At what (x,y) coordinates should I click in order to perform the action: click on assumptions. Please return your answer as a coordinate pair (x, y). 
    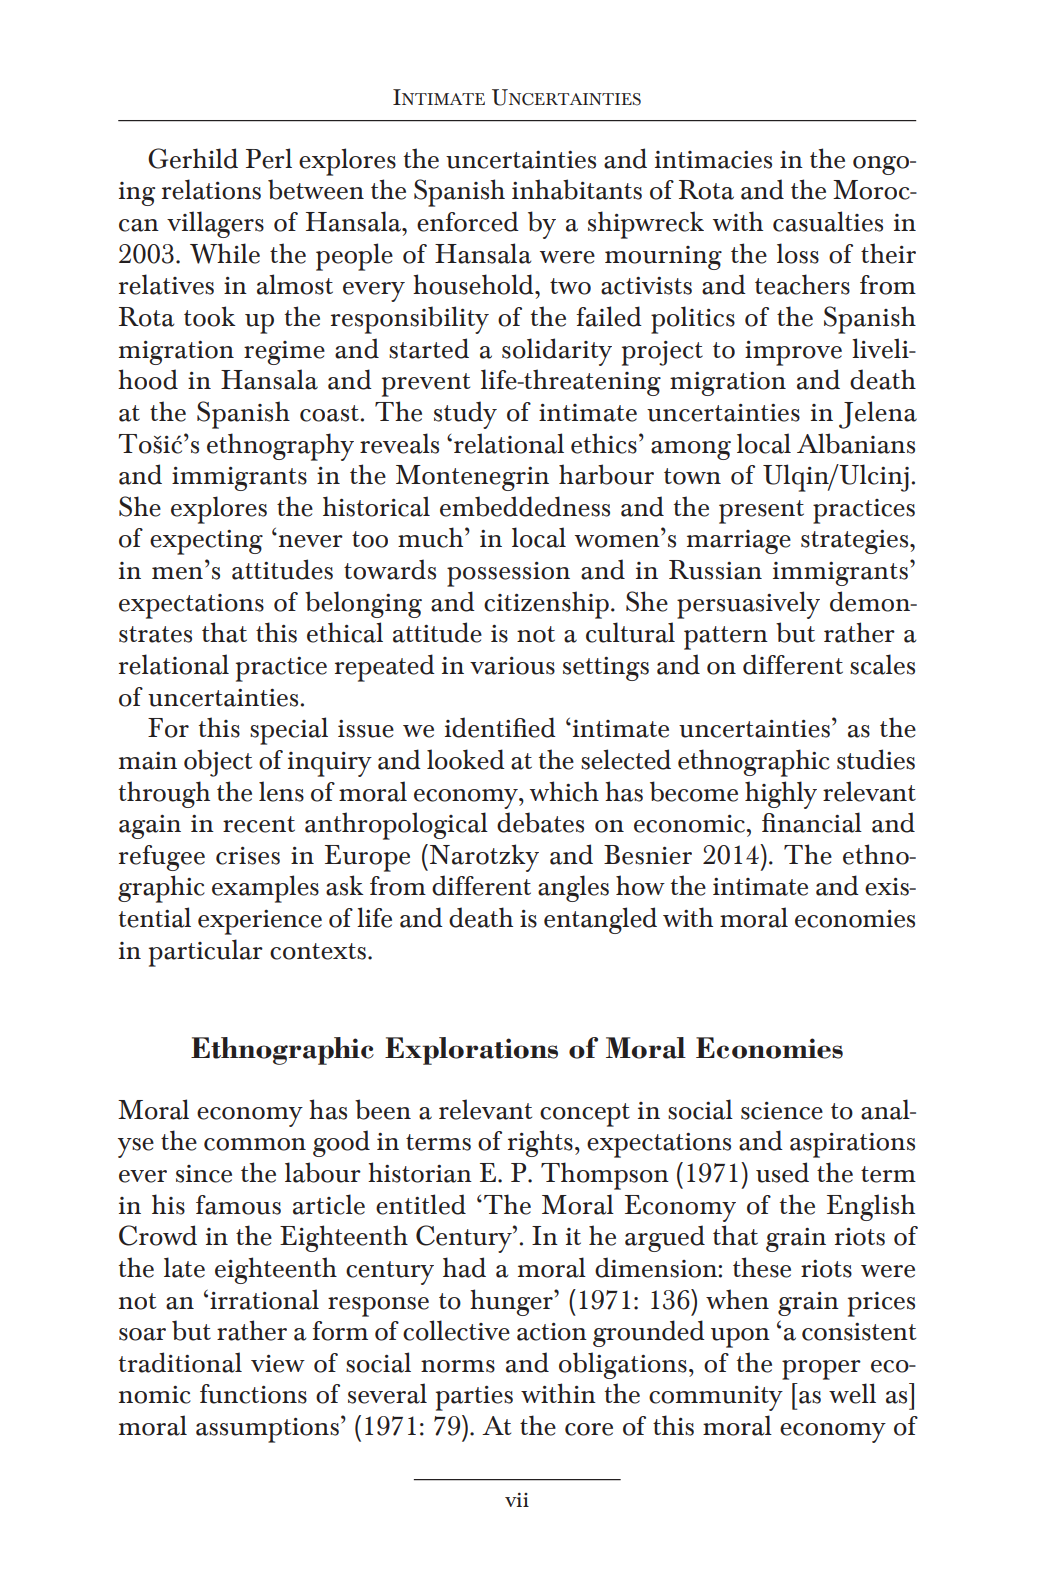
    Looking at the image, I should click on (267, 1430).
